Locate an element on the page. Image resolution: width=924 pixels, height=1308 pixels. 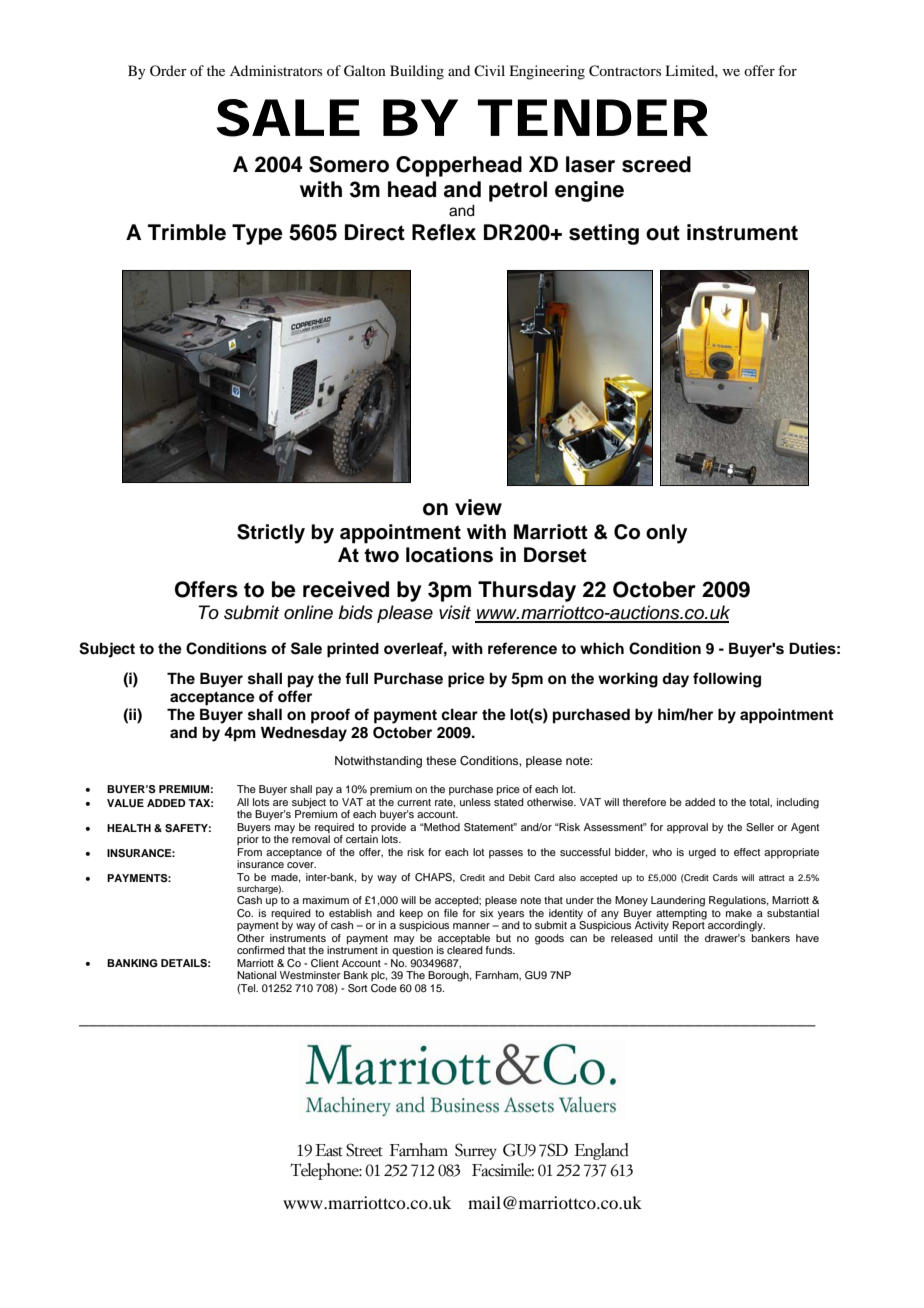
following is located at coordinates (727, 680).
